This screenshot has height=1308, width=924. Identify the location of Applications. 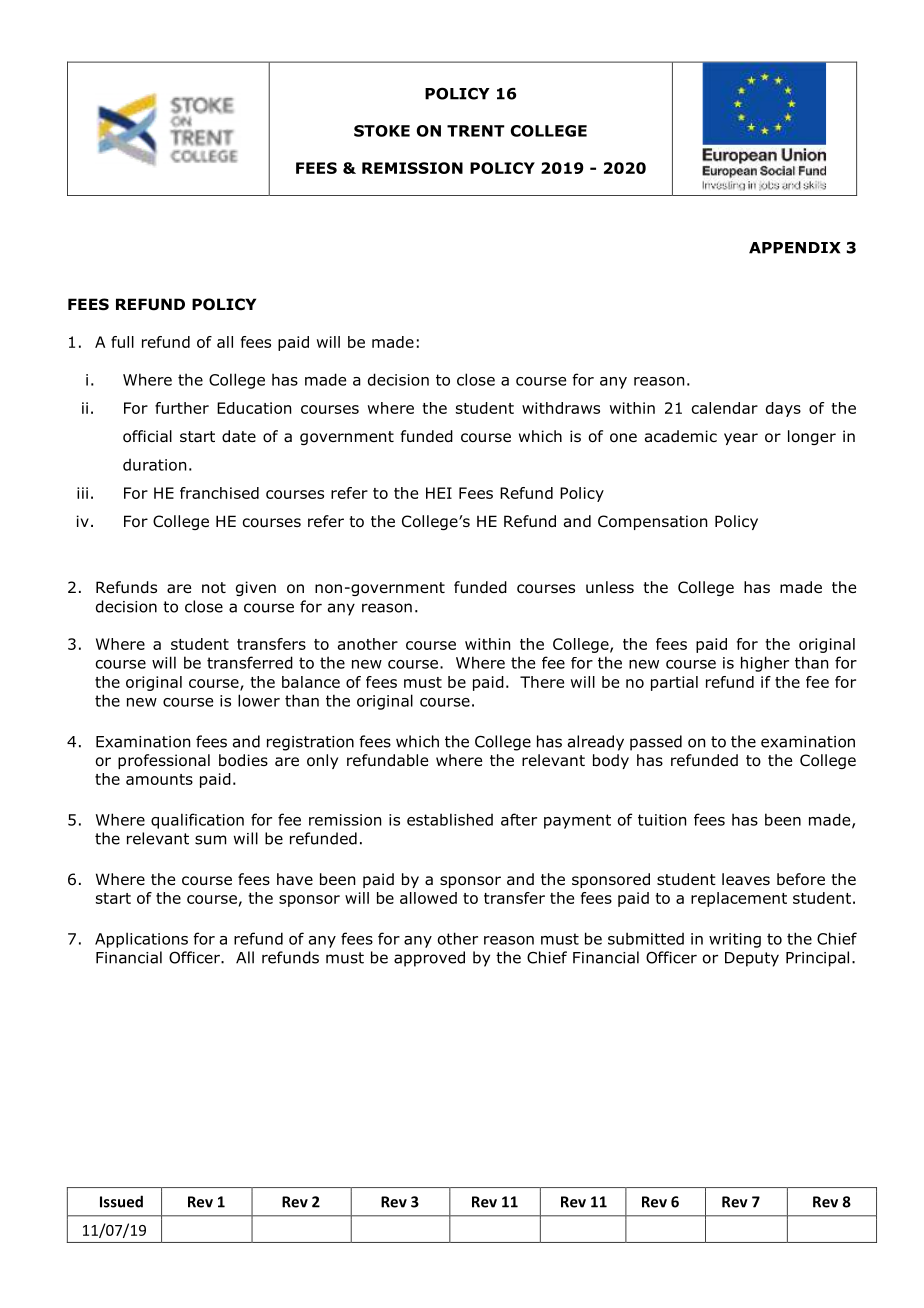
(141, 940).
